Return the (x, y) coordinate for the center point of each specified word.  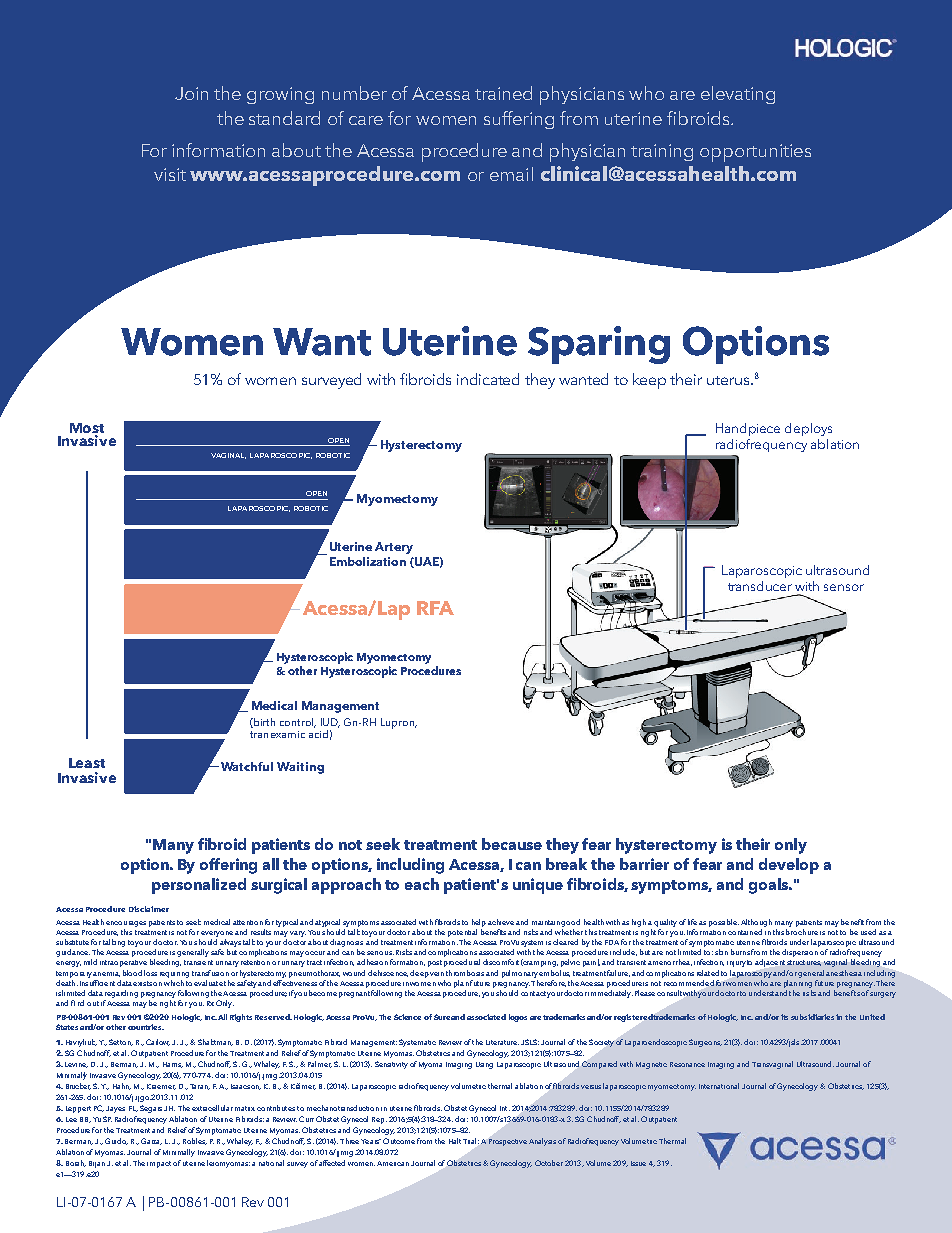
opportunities (755, 153)
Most (87, 428)
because (512, 844)
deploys (808, 429)
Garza (151, 1141)
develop (789, 866)
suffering (519, 120)
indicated (488, 379)
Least (87, 763)
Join (191, 93)
